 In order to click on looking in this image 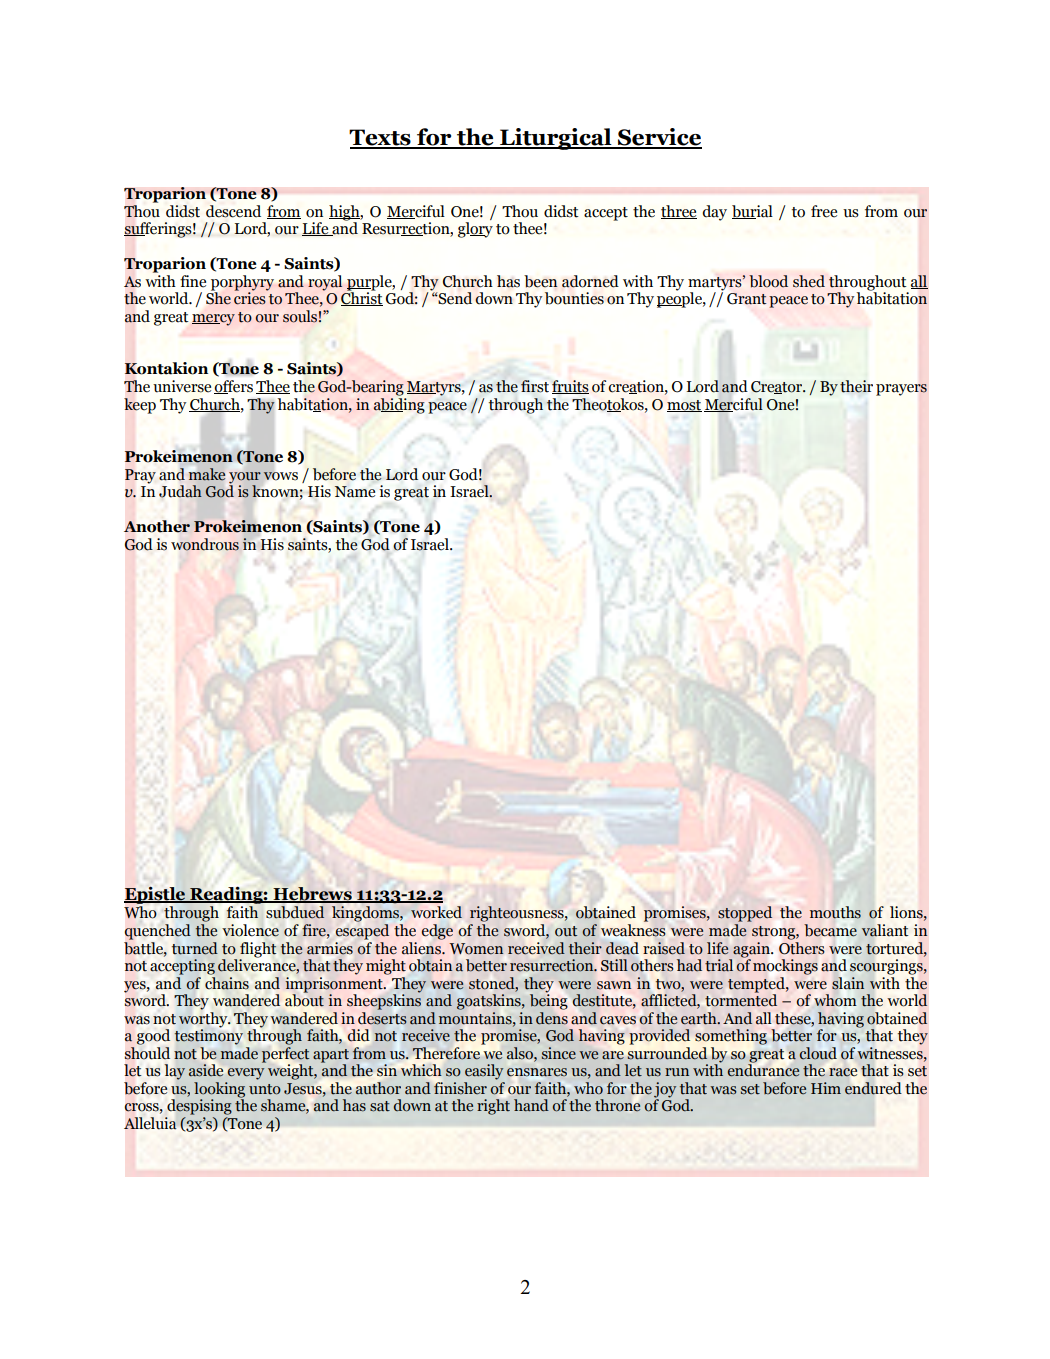, I will do `click(219, 1091)`.
